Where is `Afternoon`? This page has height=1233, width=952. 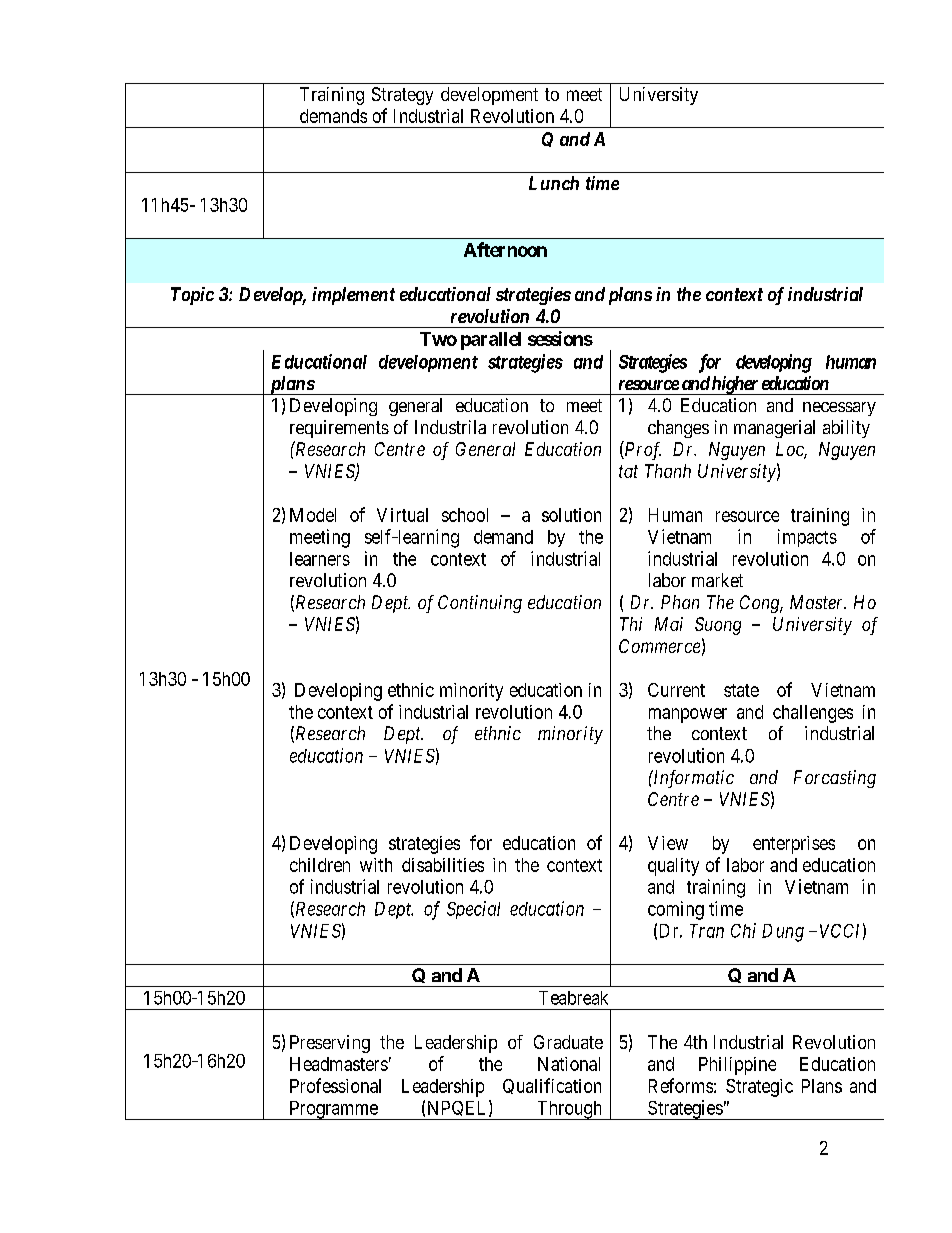
Afternoon is located at coordinates (505, 249).
